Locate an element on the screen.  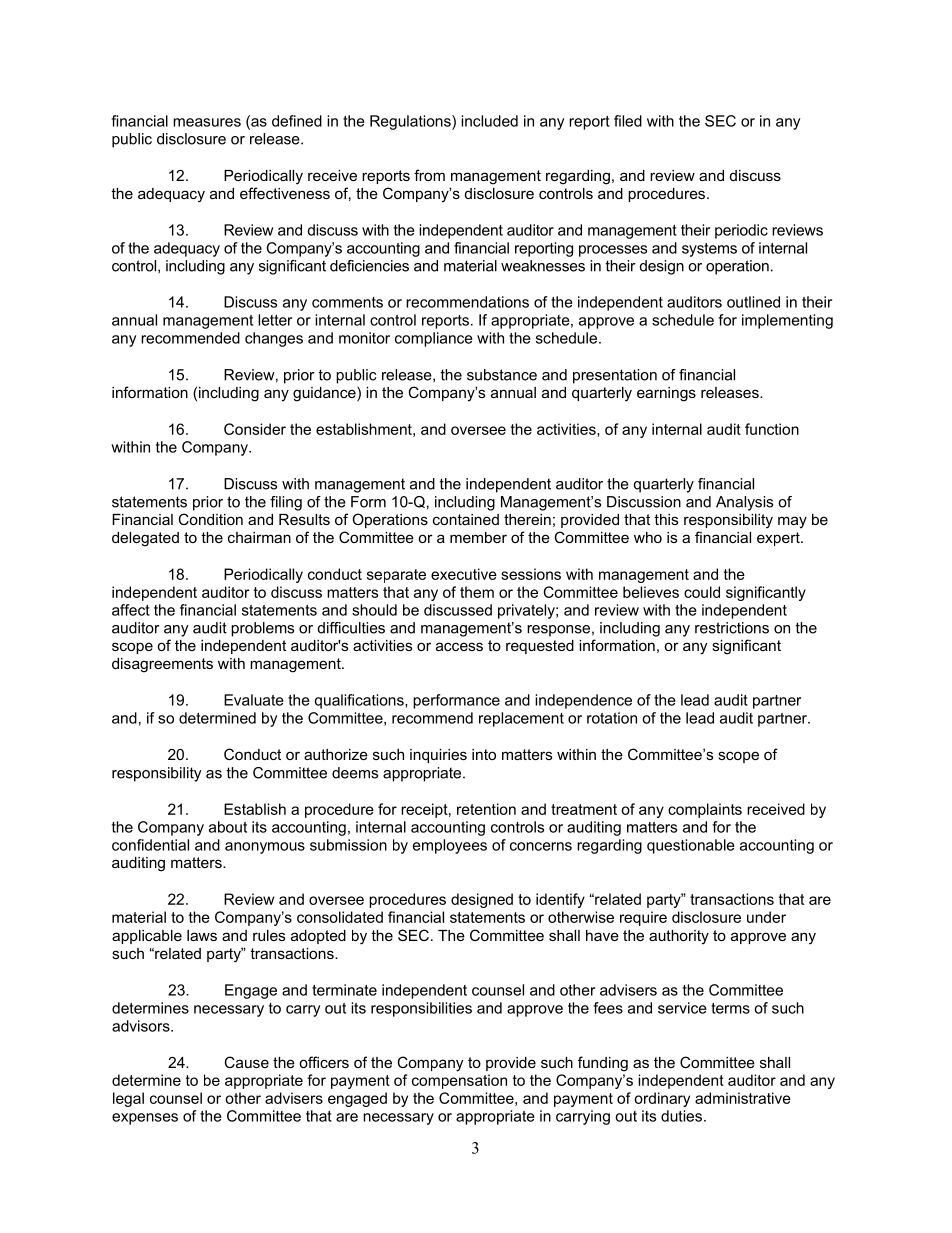
earnings is located at coordinates (666, 394).
